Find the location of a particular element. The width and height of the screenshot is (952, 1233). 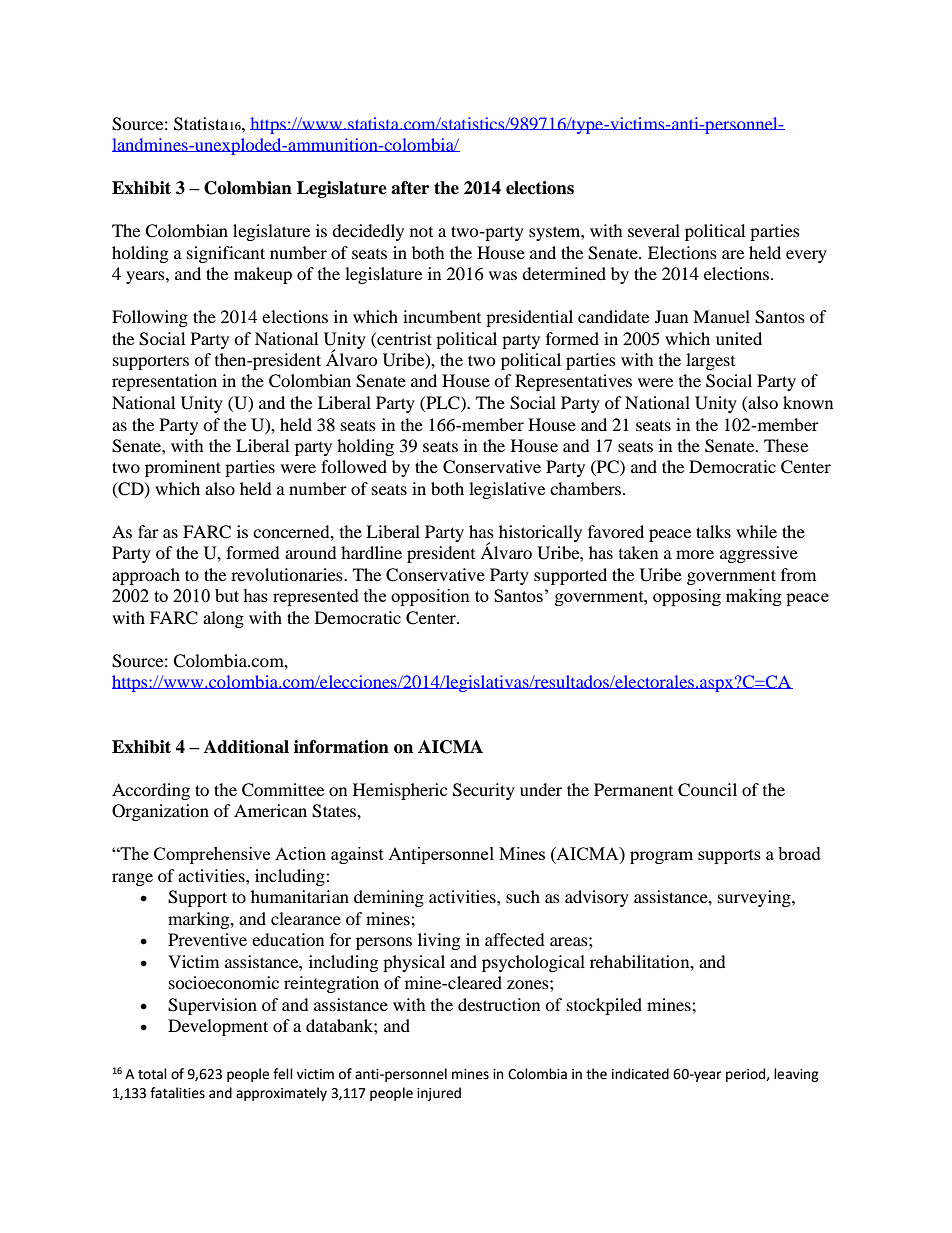

significant is located at coordinates (226, 254).
